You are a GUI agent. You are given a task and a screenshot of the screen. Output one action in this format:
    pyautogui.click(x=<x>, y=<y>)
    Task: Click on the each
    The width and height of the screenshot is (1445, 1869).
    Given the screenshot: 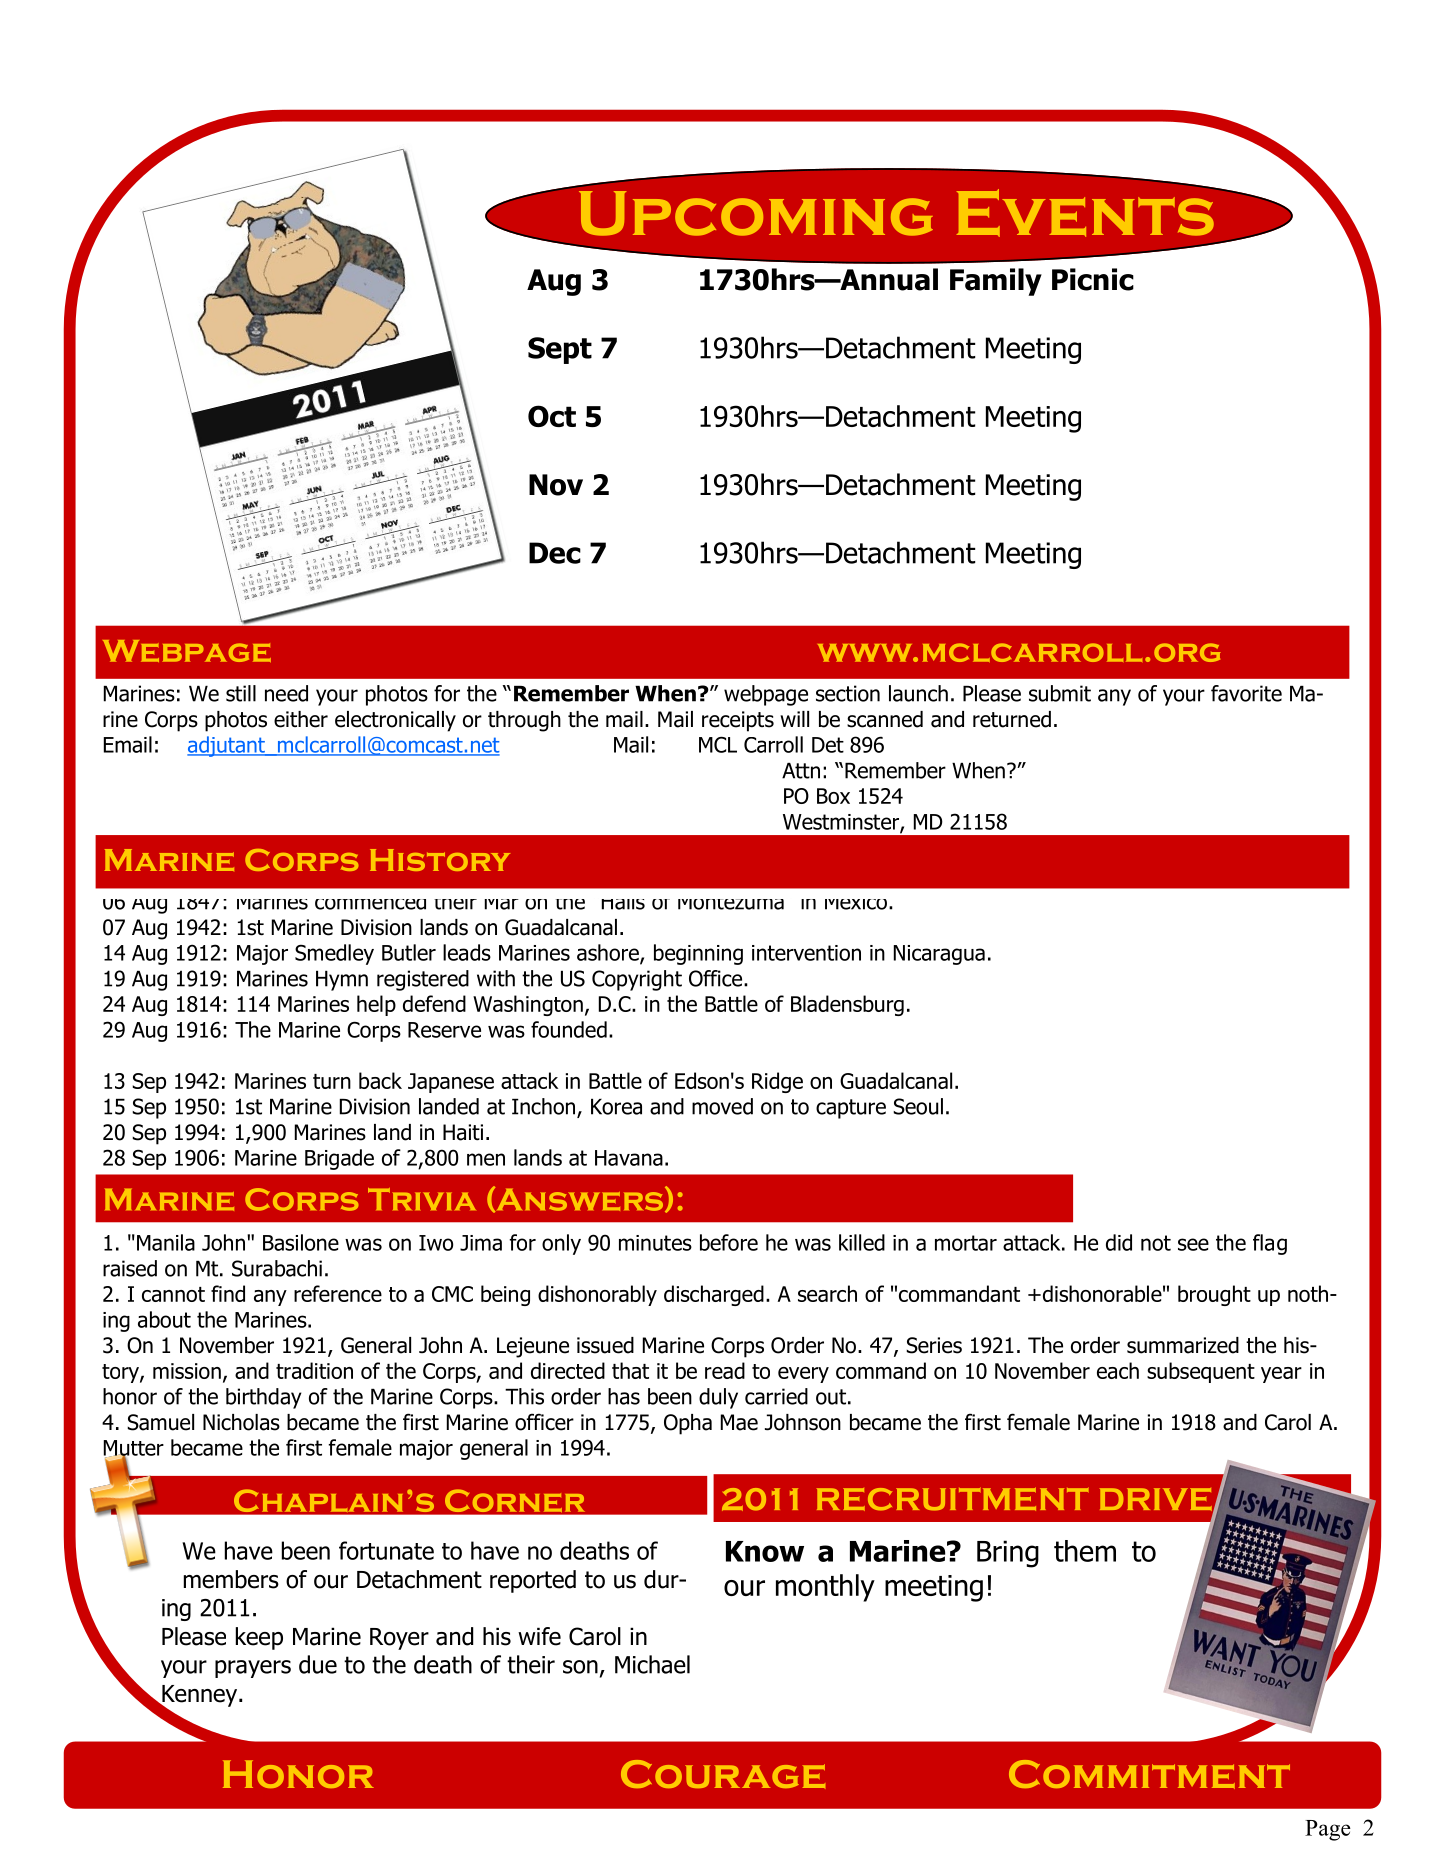 What is the action you would take?
    pyautogui.click(x=1118, y=1370)
